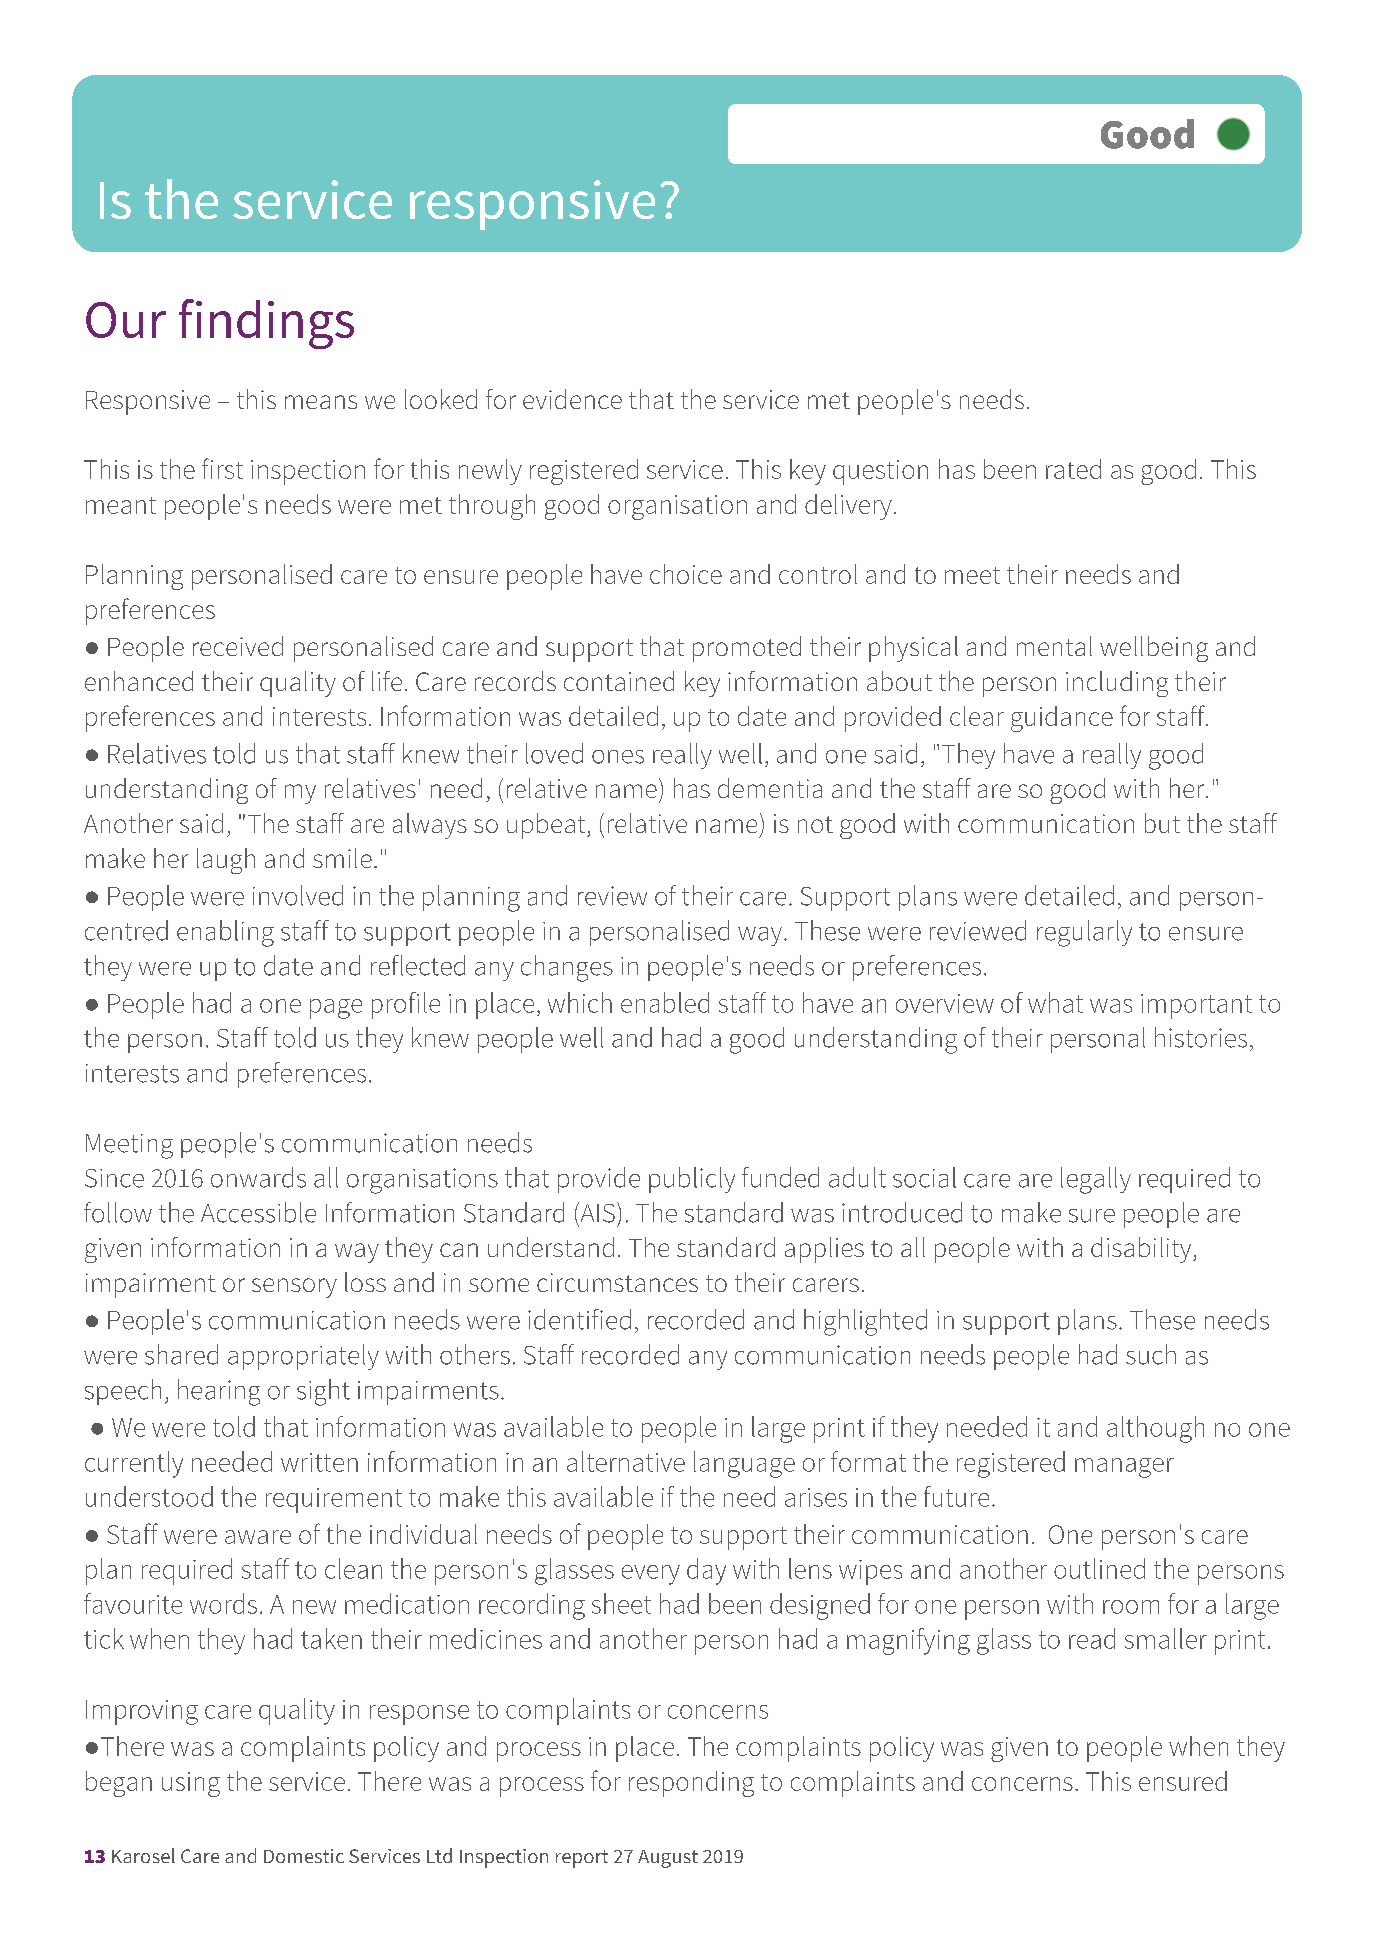 The width and height of the page is (1379, 1951). What do you see at coordinates (572, 399) in the page?
I see `evidence` at bounding box center [572, 399].
